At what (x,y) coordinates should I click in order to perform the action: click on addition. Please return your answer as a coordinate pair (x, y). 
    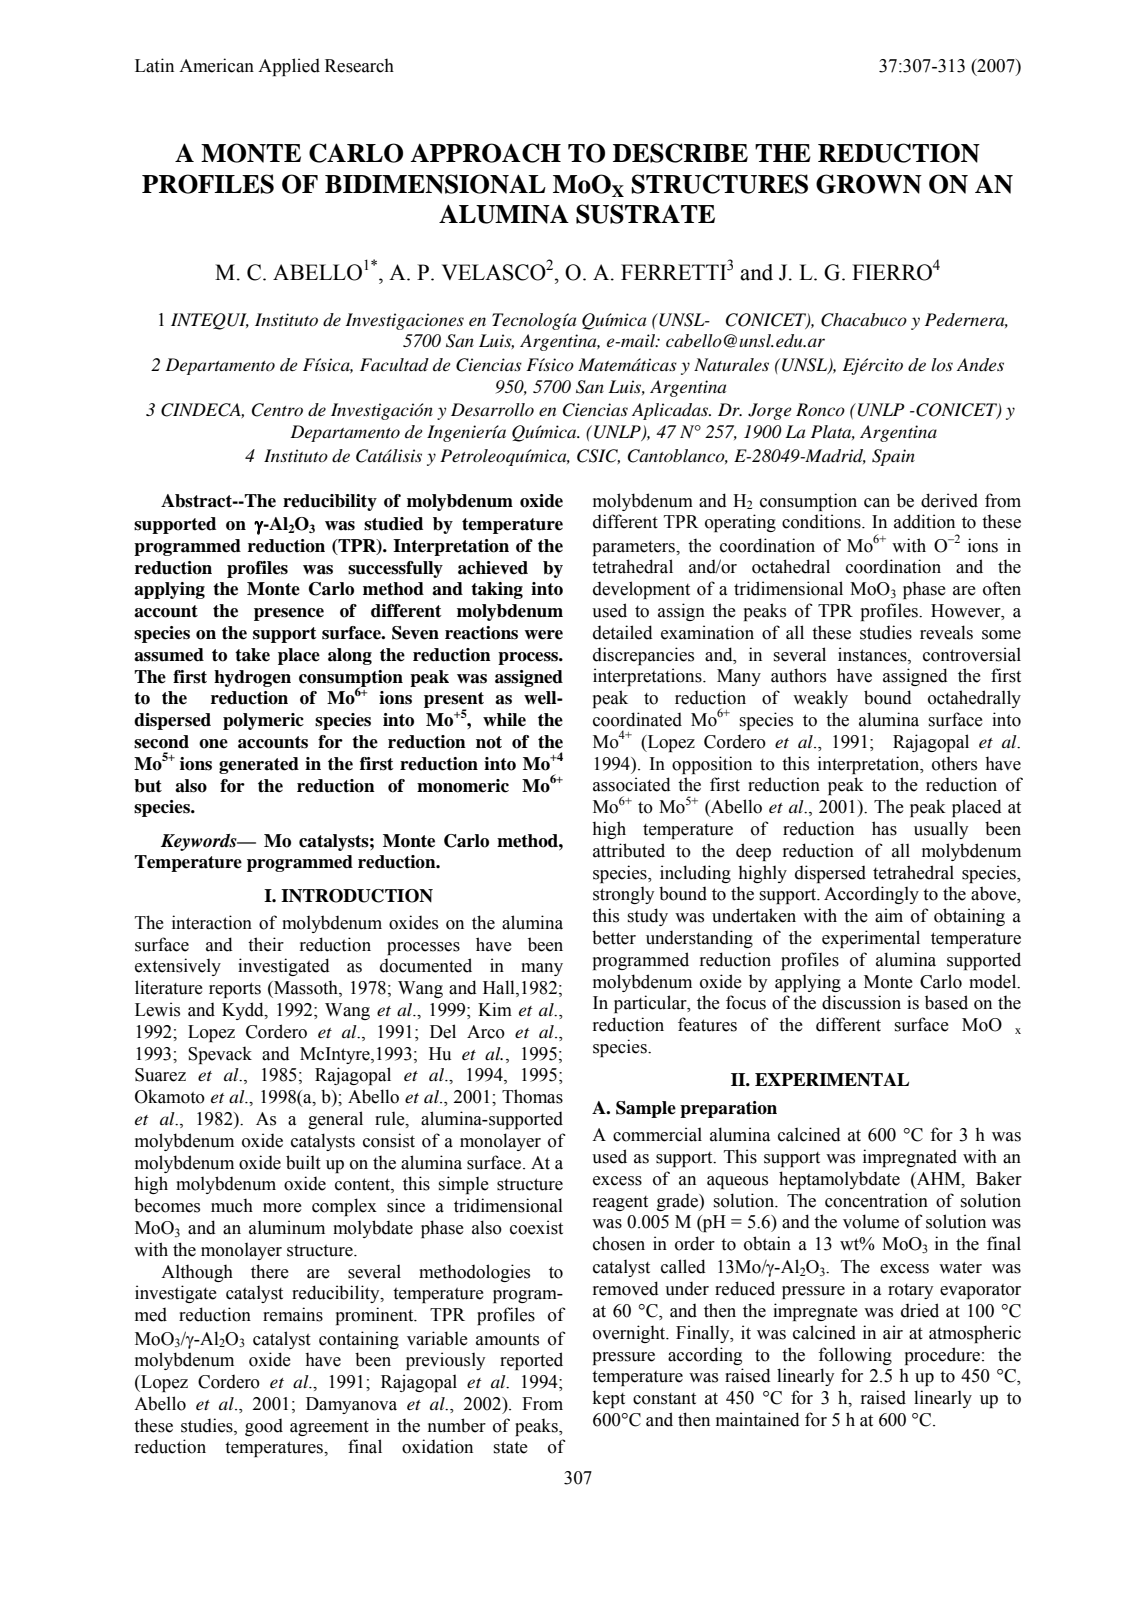
    Looking at the image, I should click on (924, 521).
